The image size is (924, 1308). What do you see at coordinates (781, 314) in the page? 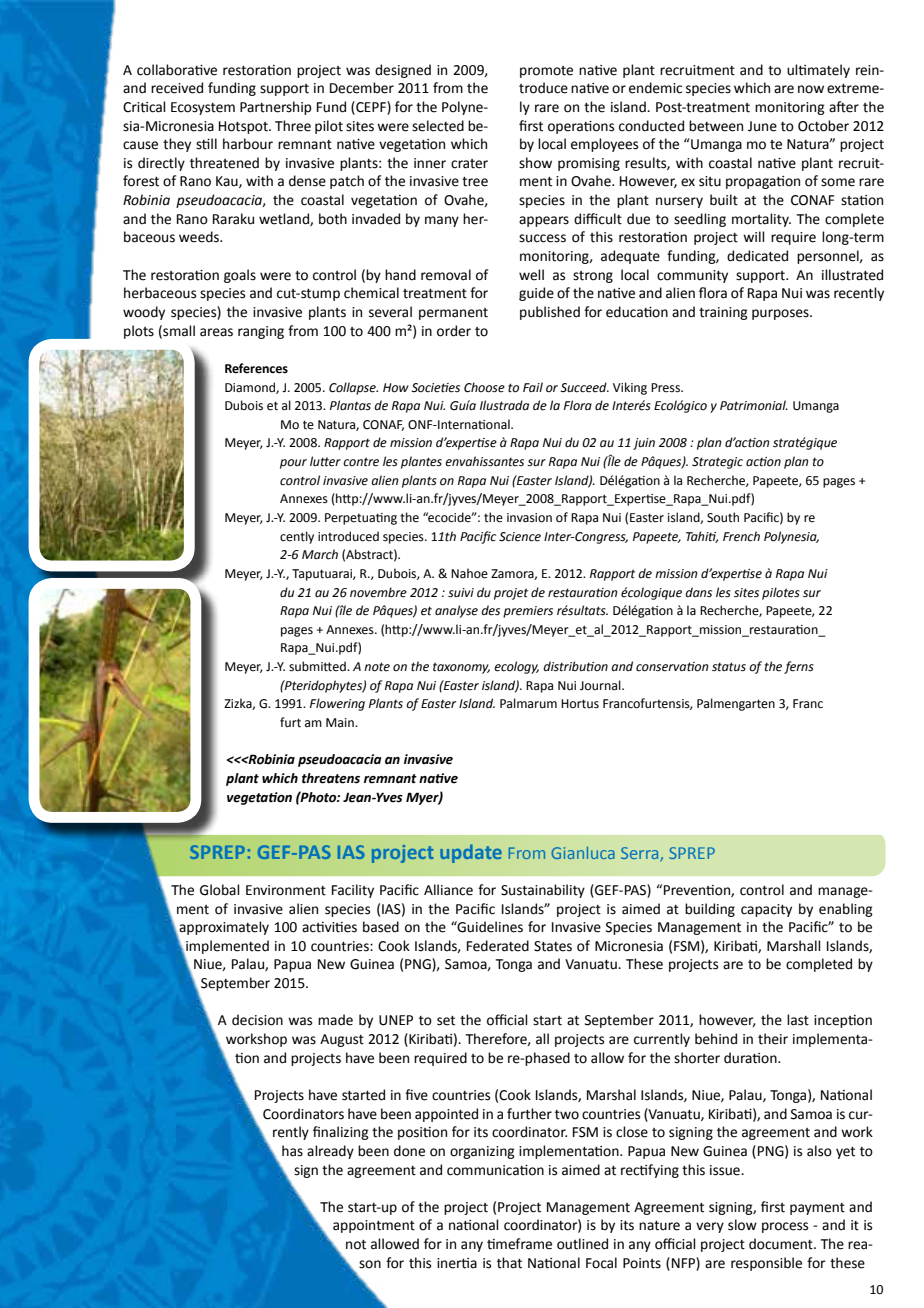
I see `purposes` at bounding box center [781, 314].
